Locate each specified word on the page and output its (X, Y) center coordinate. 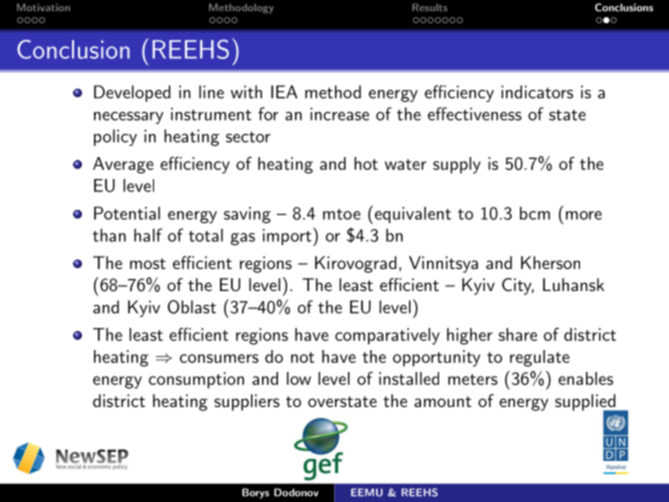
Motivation (43, 7)
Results (429, 7)
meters (473, 379)
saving (247, 215)
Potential (127, 213)
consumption (196, 380)
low (299, 378)
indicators (537, 92)
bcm (535, 213)
